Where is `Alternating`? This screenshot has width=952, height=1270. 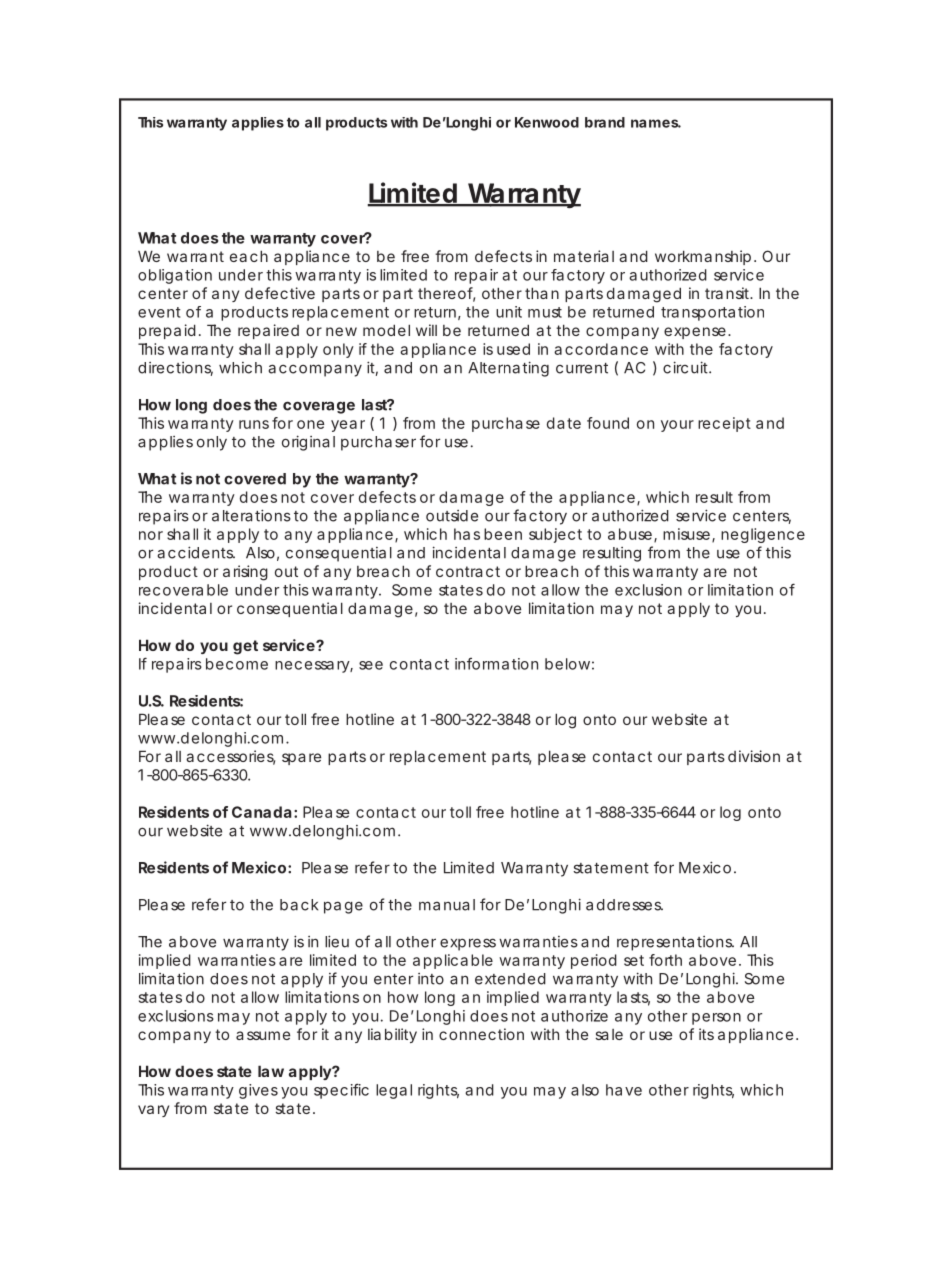
Alternating is located at coordinates (508, 369).
